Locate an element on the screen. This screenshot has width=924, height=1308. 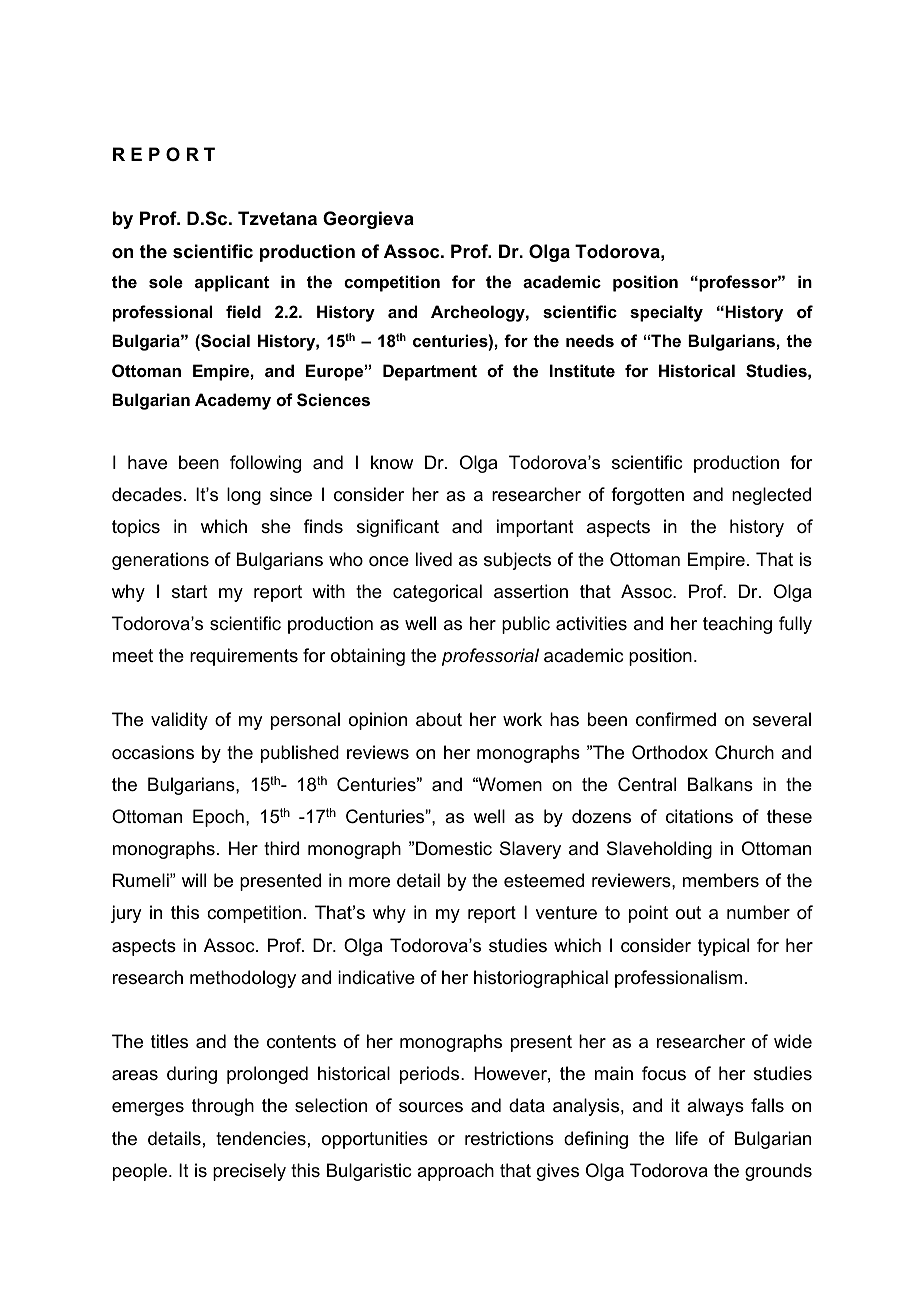
field is located at coordinates (243, 311).
